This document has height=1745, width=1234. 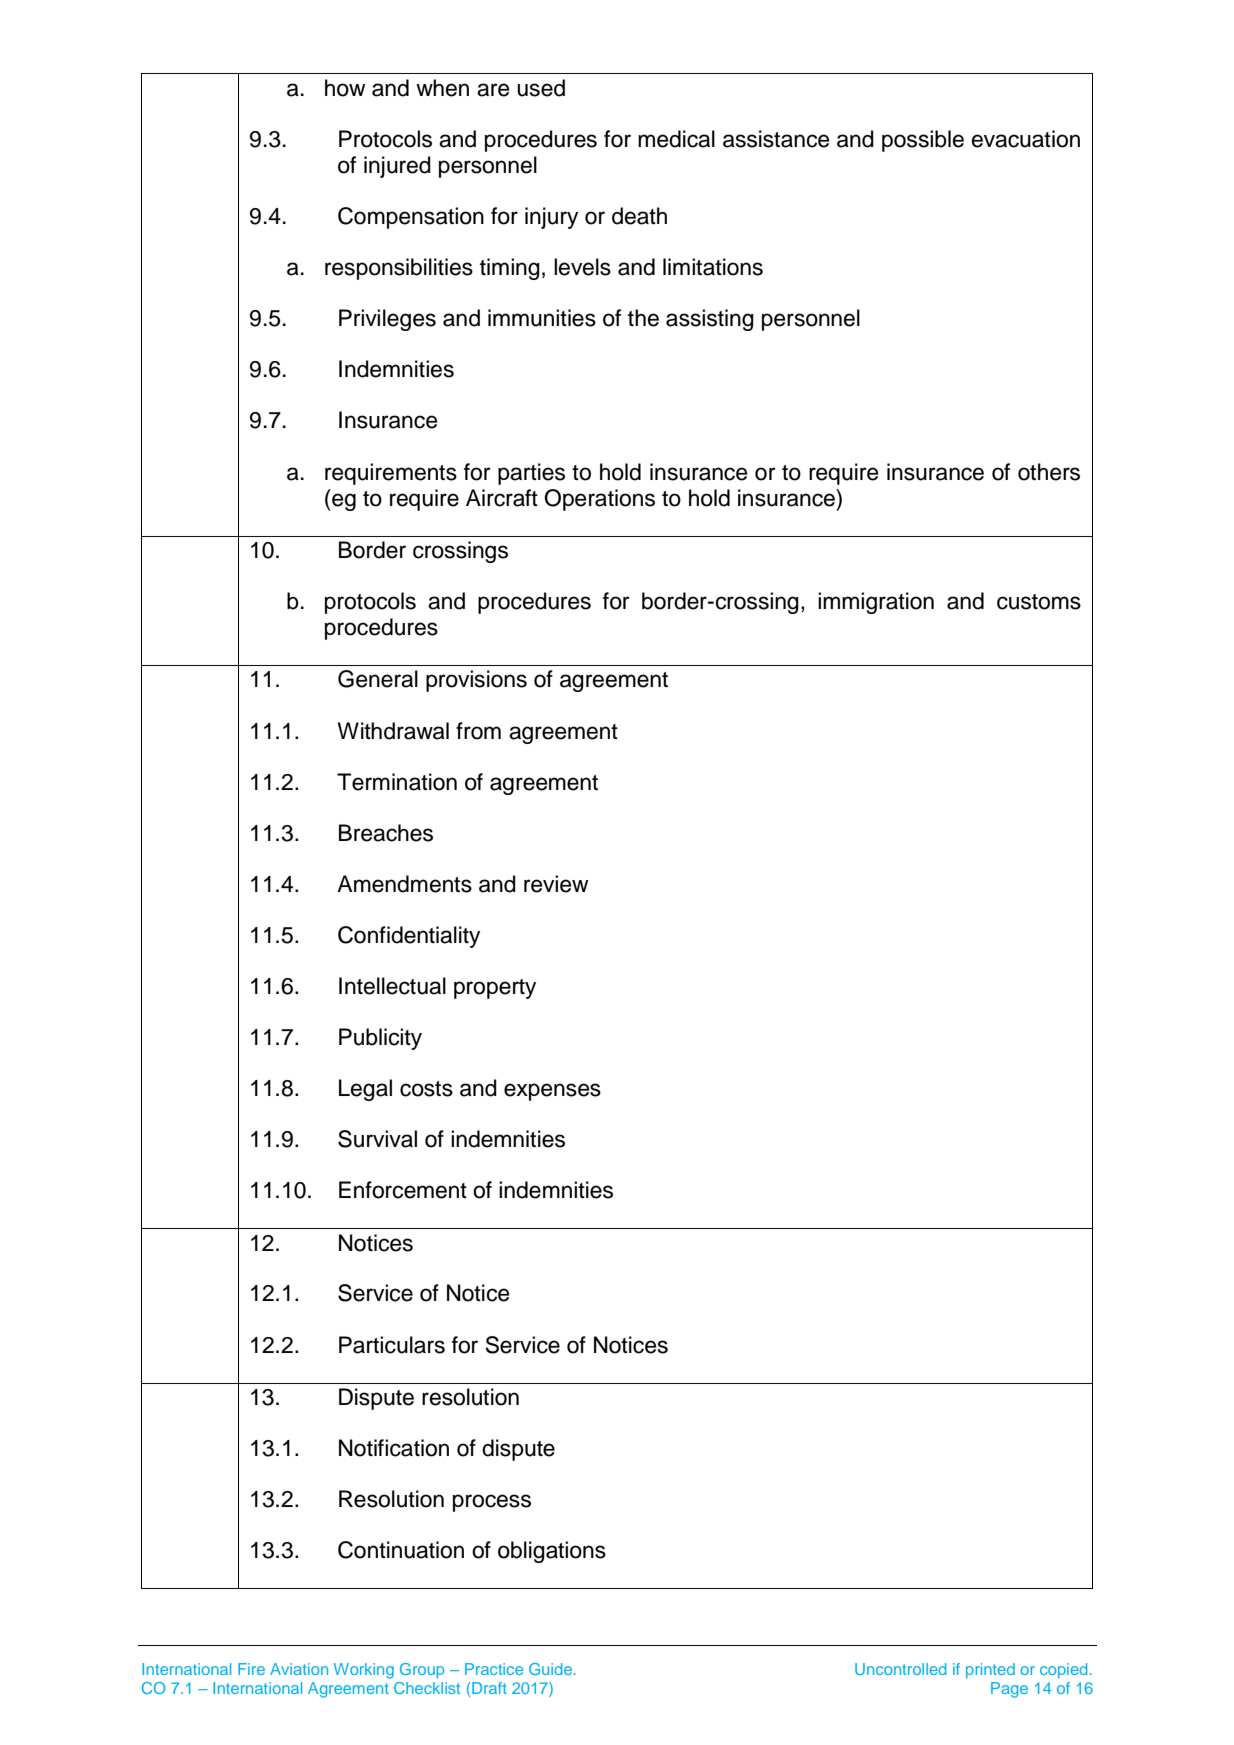 What do you see at coordinates (1039, 602) in the document?
I see `customs` at bounding box center [1039, 602].
